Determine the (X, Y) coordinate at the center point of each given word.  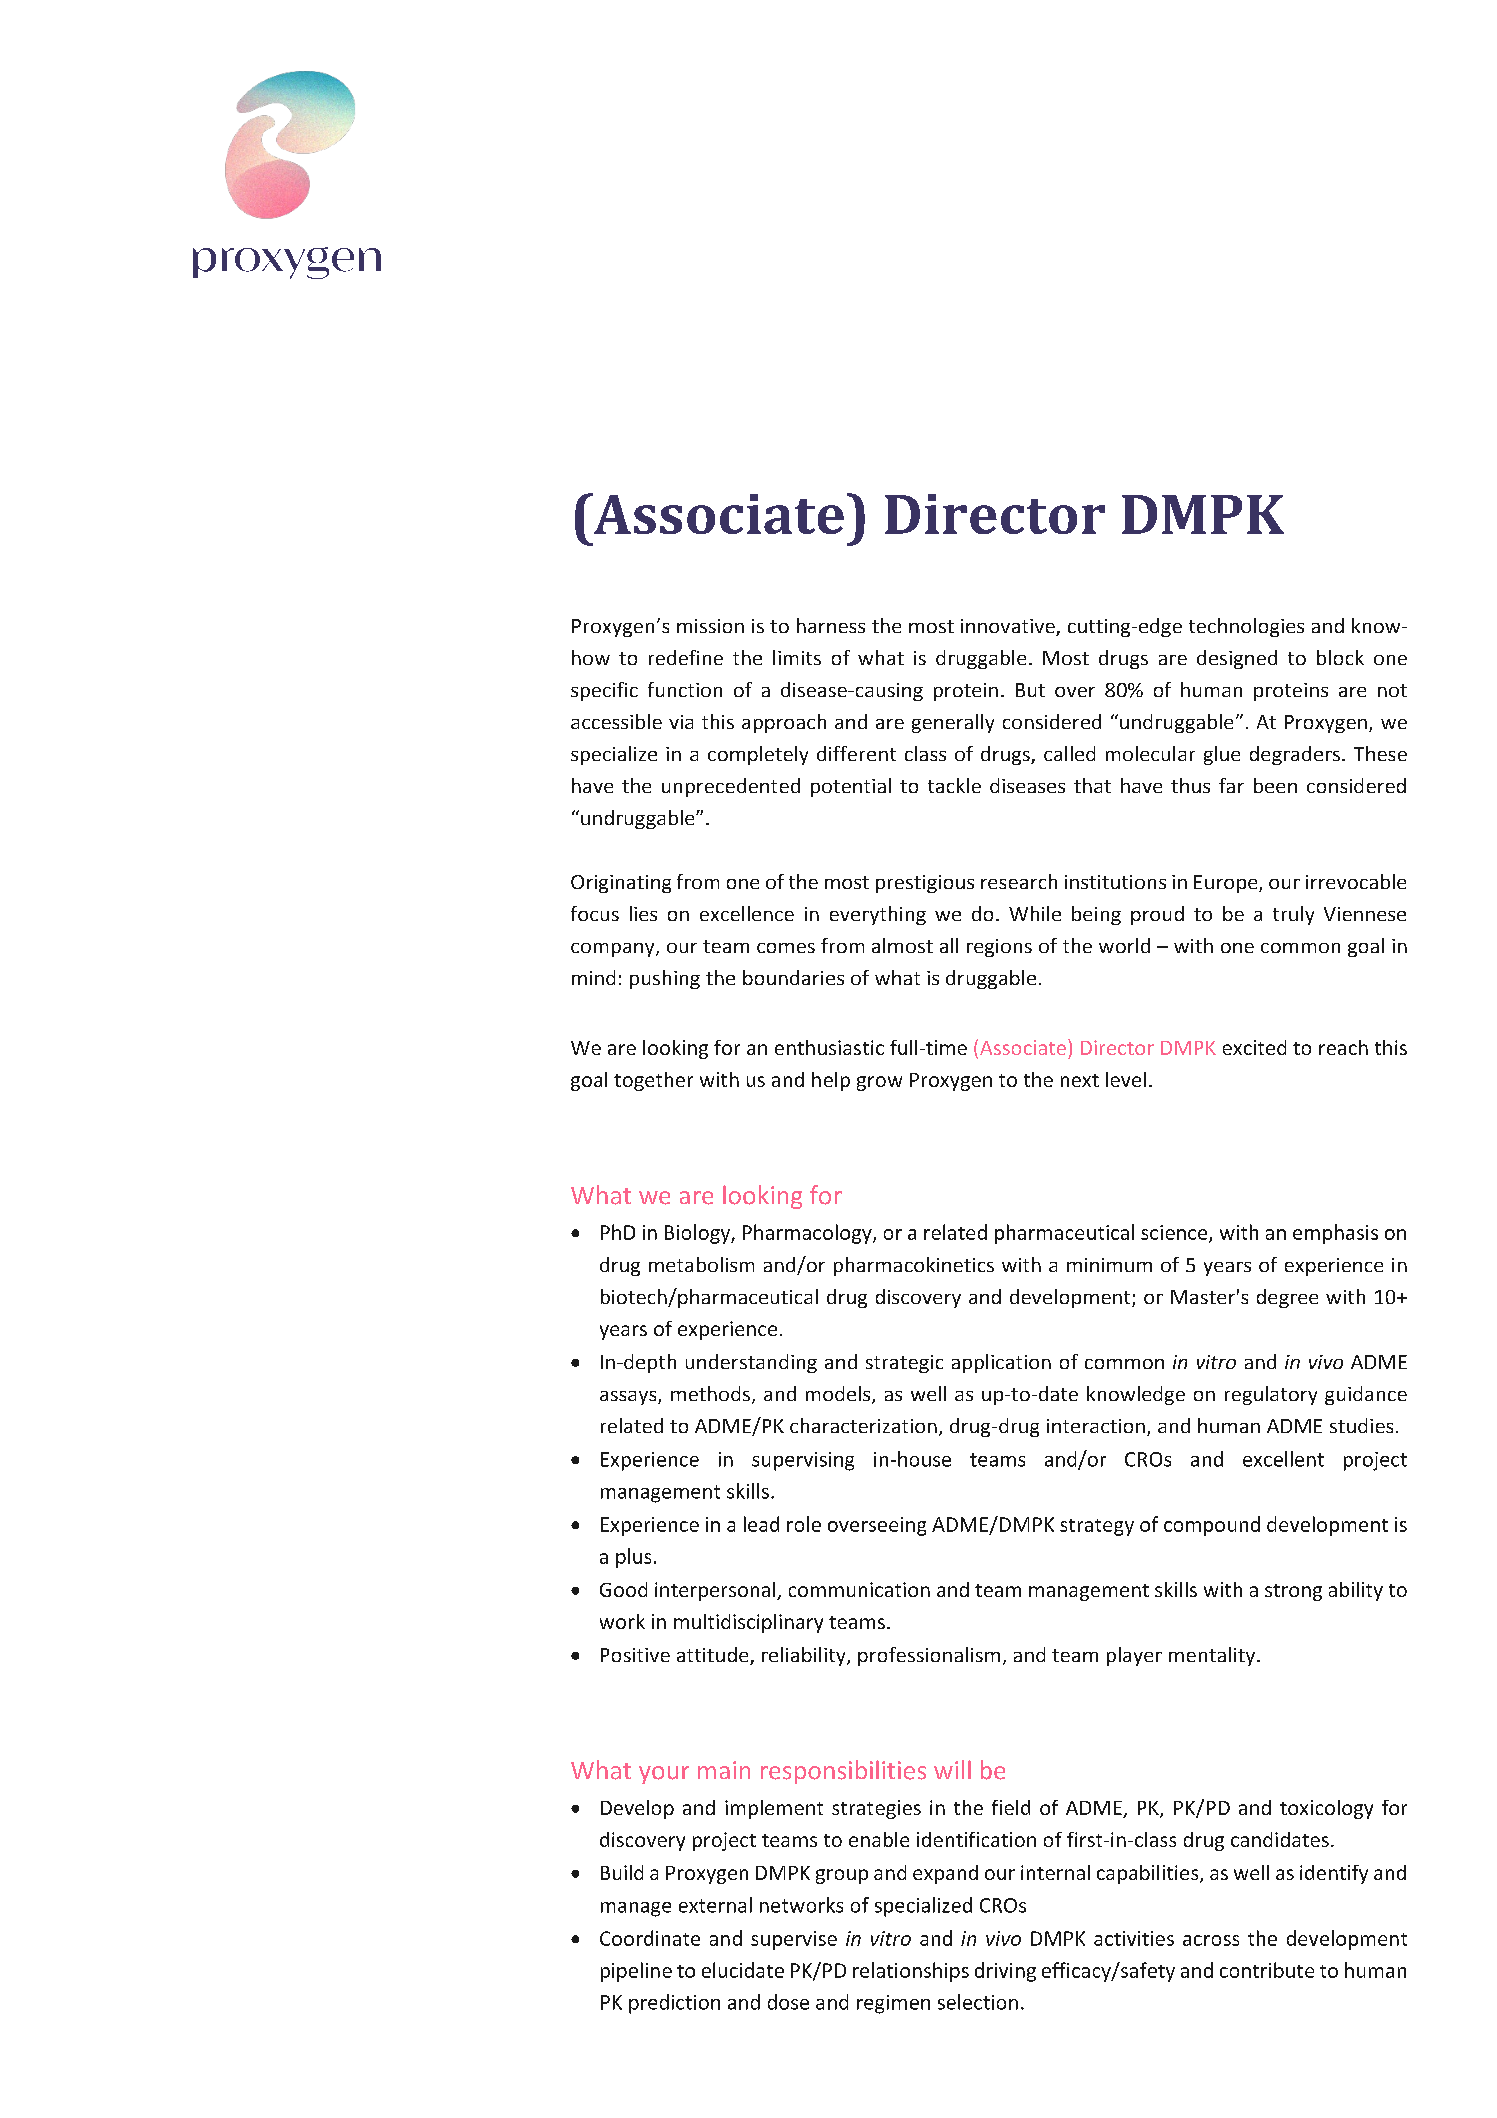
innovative (1009, 627)
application (1001, 1363)
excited (1254, 1047)
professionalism (929, 1656)
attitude (714, 1656)
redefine (686, 657)
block (1340, 657)
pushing (665, 979)
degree (1287, 1298)
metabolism (701, 1264)
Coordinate (650, 1938)
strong (1293, 1592)
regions (999, 948)
